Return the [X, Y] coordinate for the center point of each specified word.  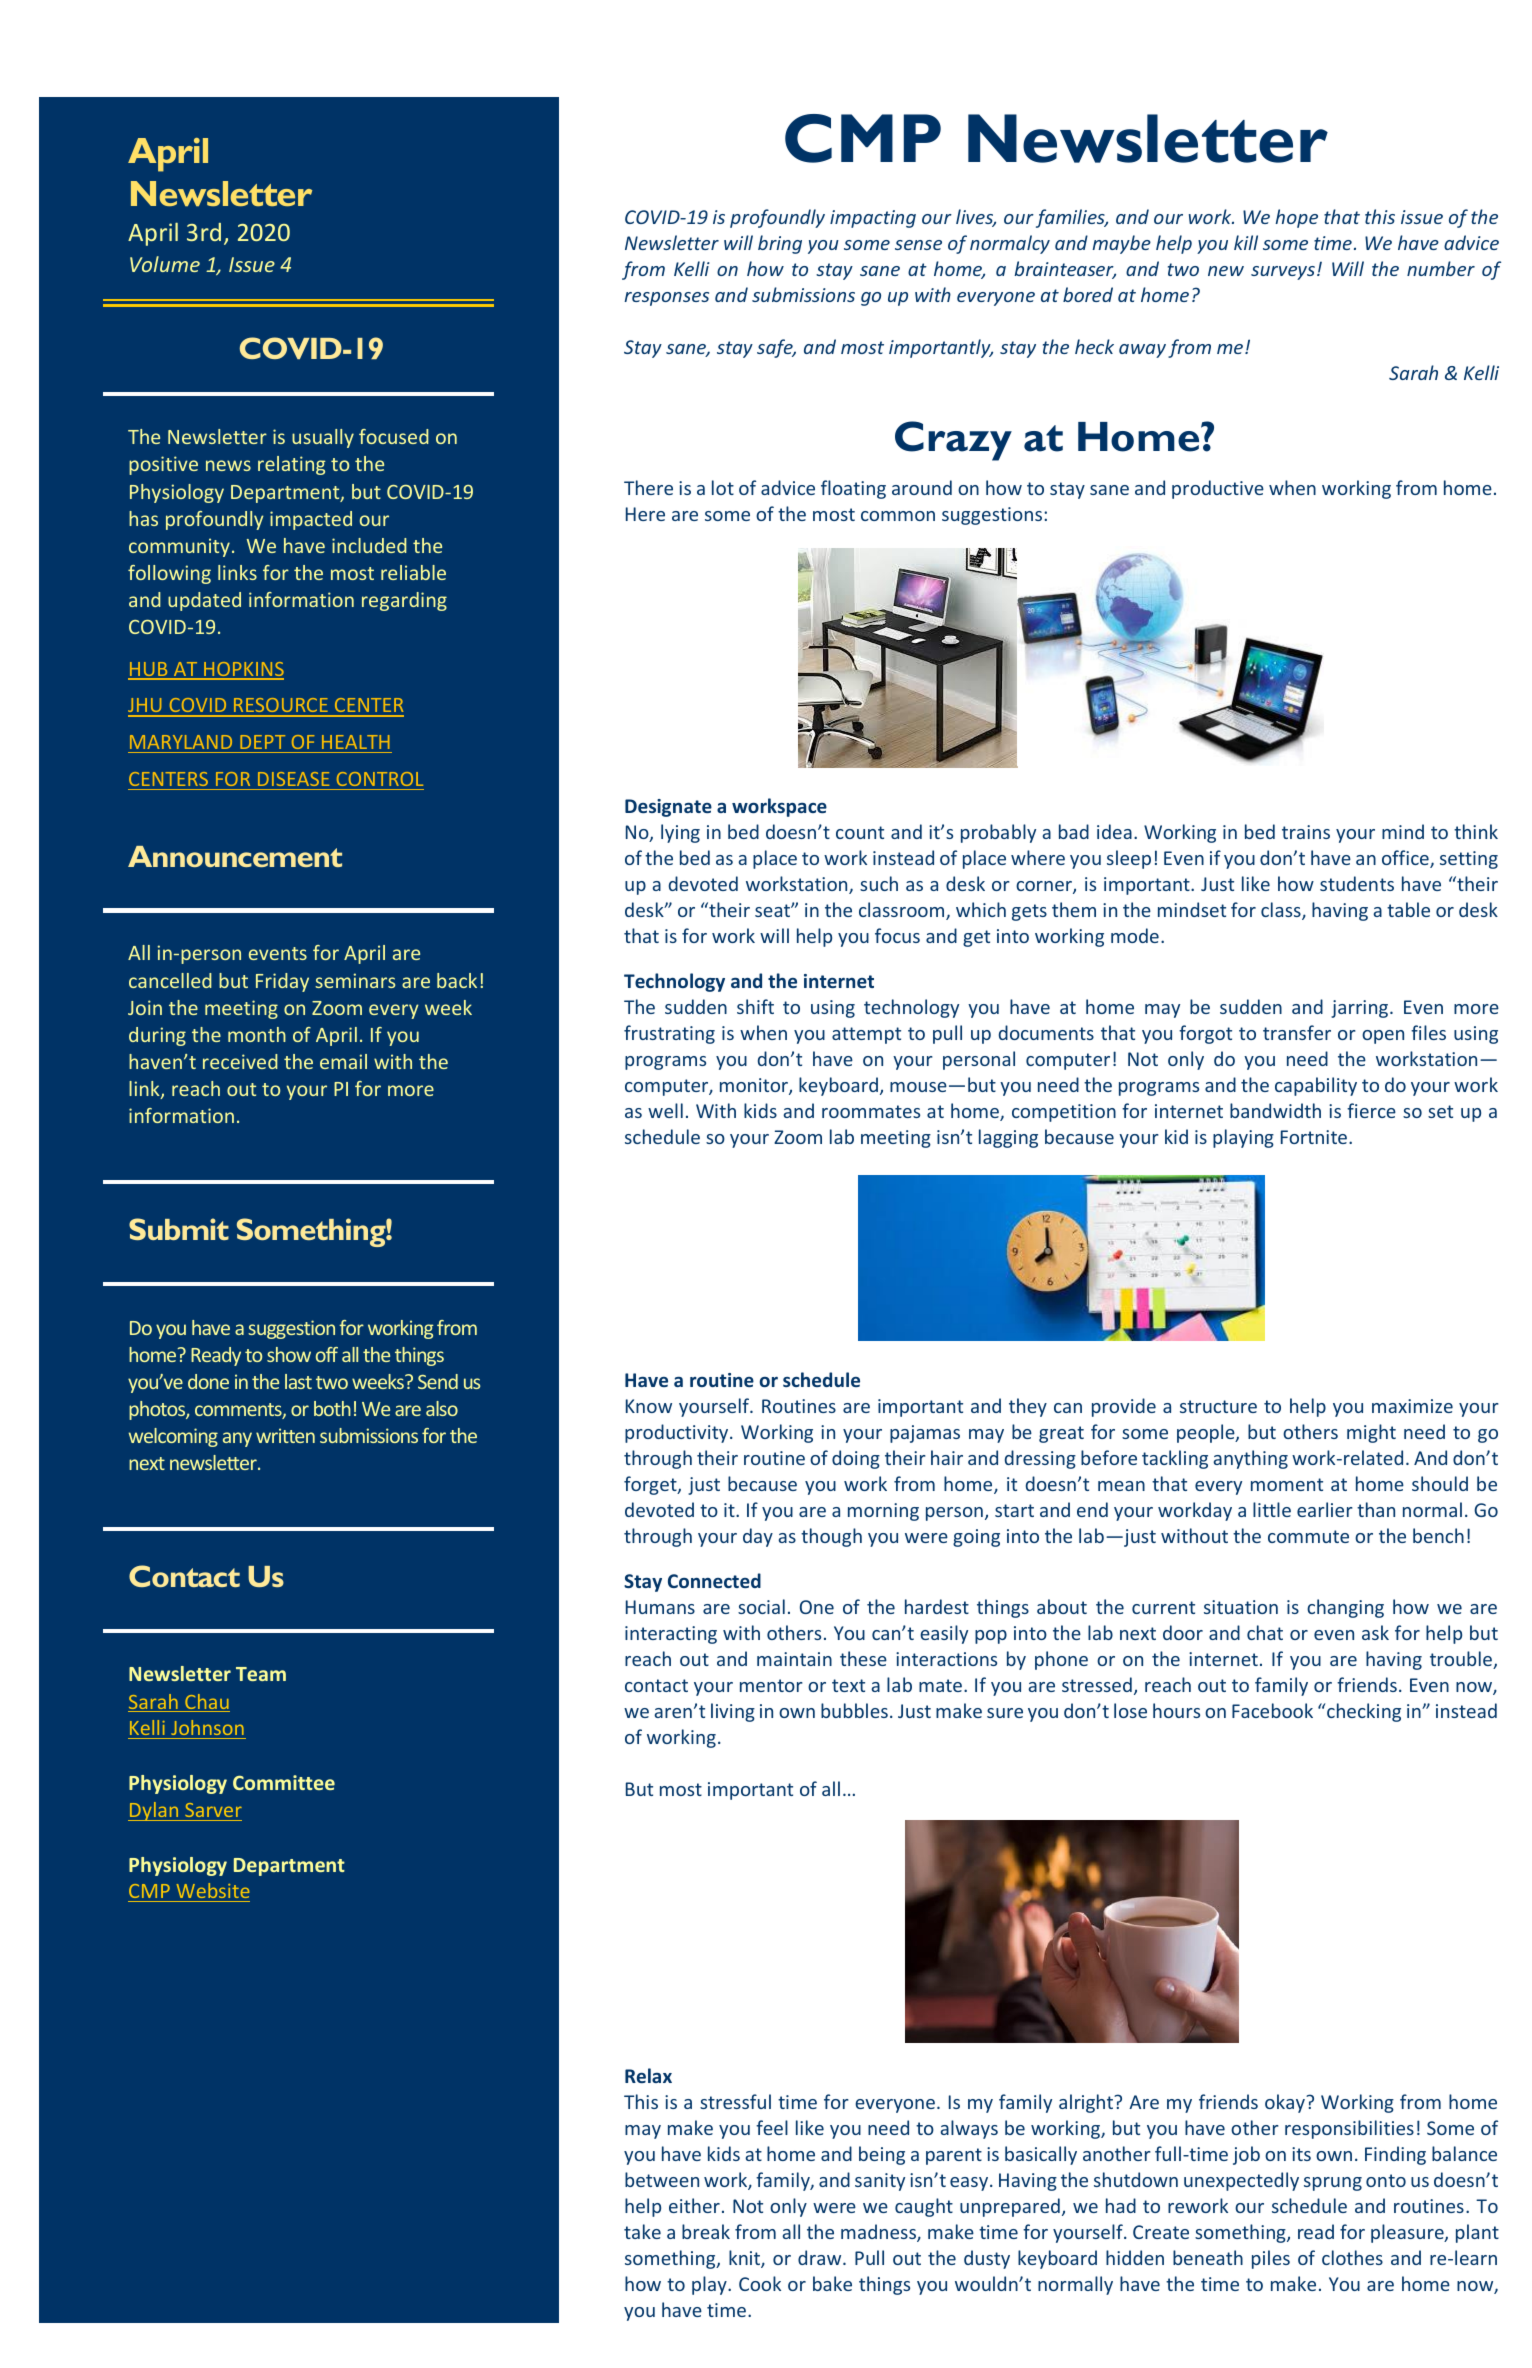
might [1371, 1433]
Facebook [1272, 1710]
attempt [866, 1035]
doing [856, 1459]
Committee [284, 1782]
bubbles [854, 1710]
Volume [165, 264]
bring [780, 244]
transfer [1297, 1032]
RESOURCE [281, 707]
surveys [1283, 273]
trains [1306, 832]
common [898, 516]
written [285, 1435]
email [343, 1061]
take [642, 2231]
